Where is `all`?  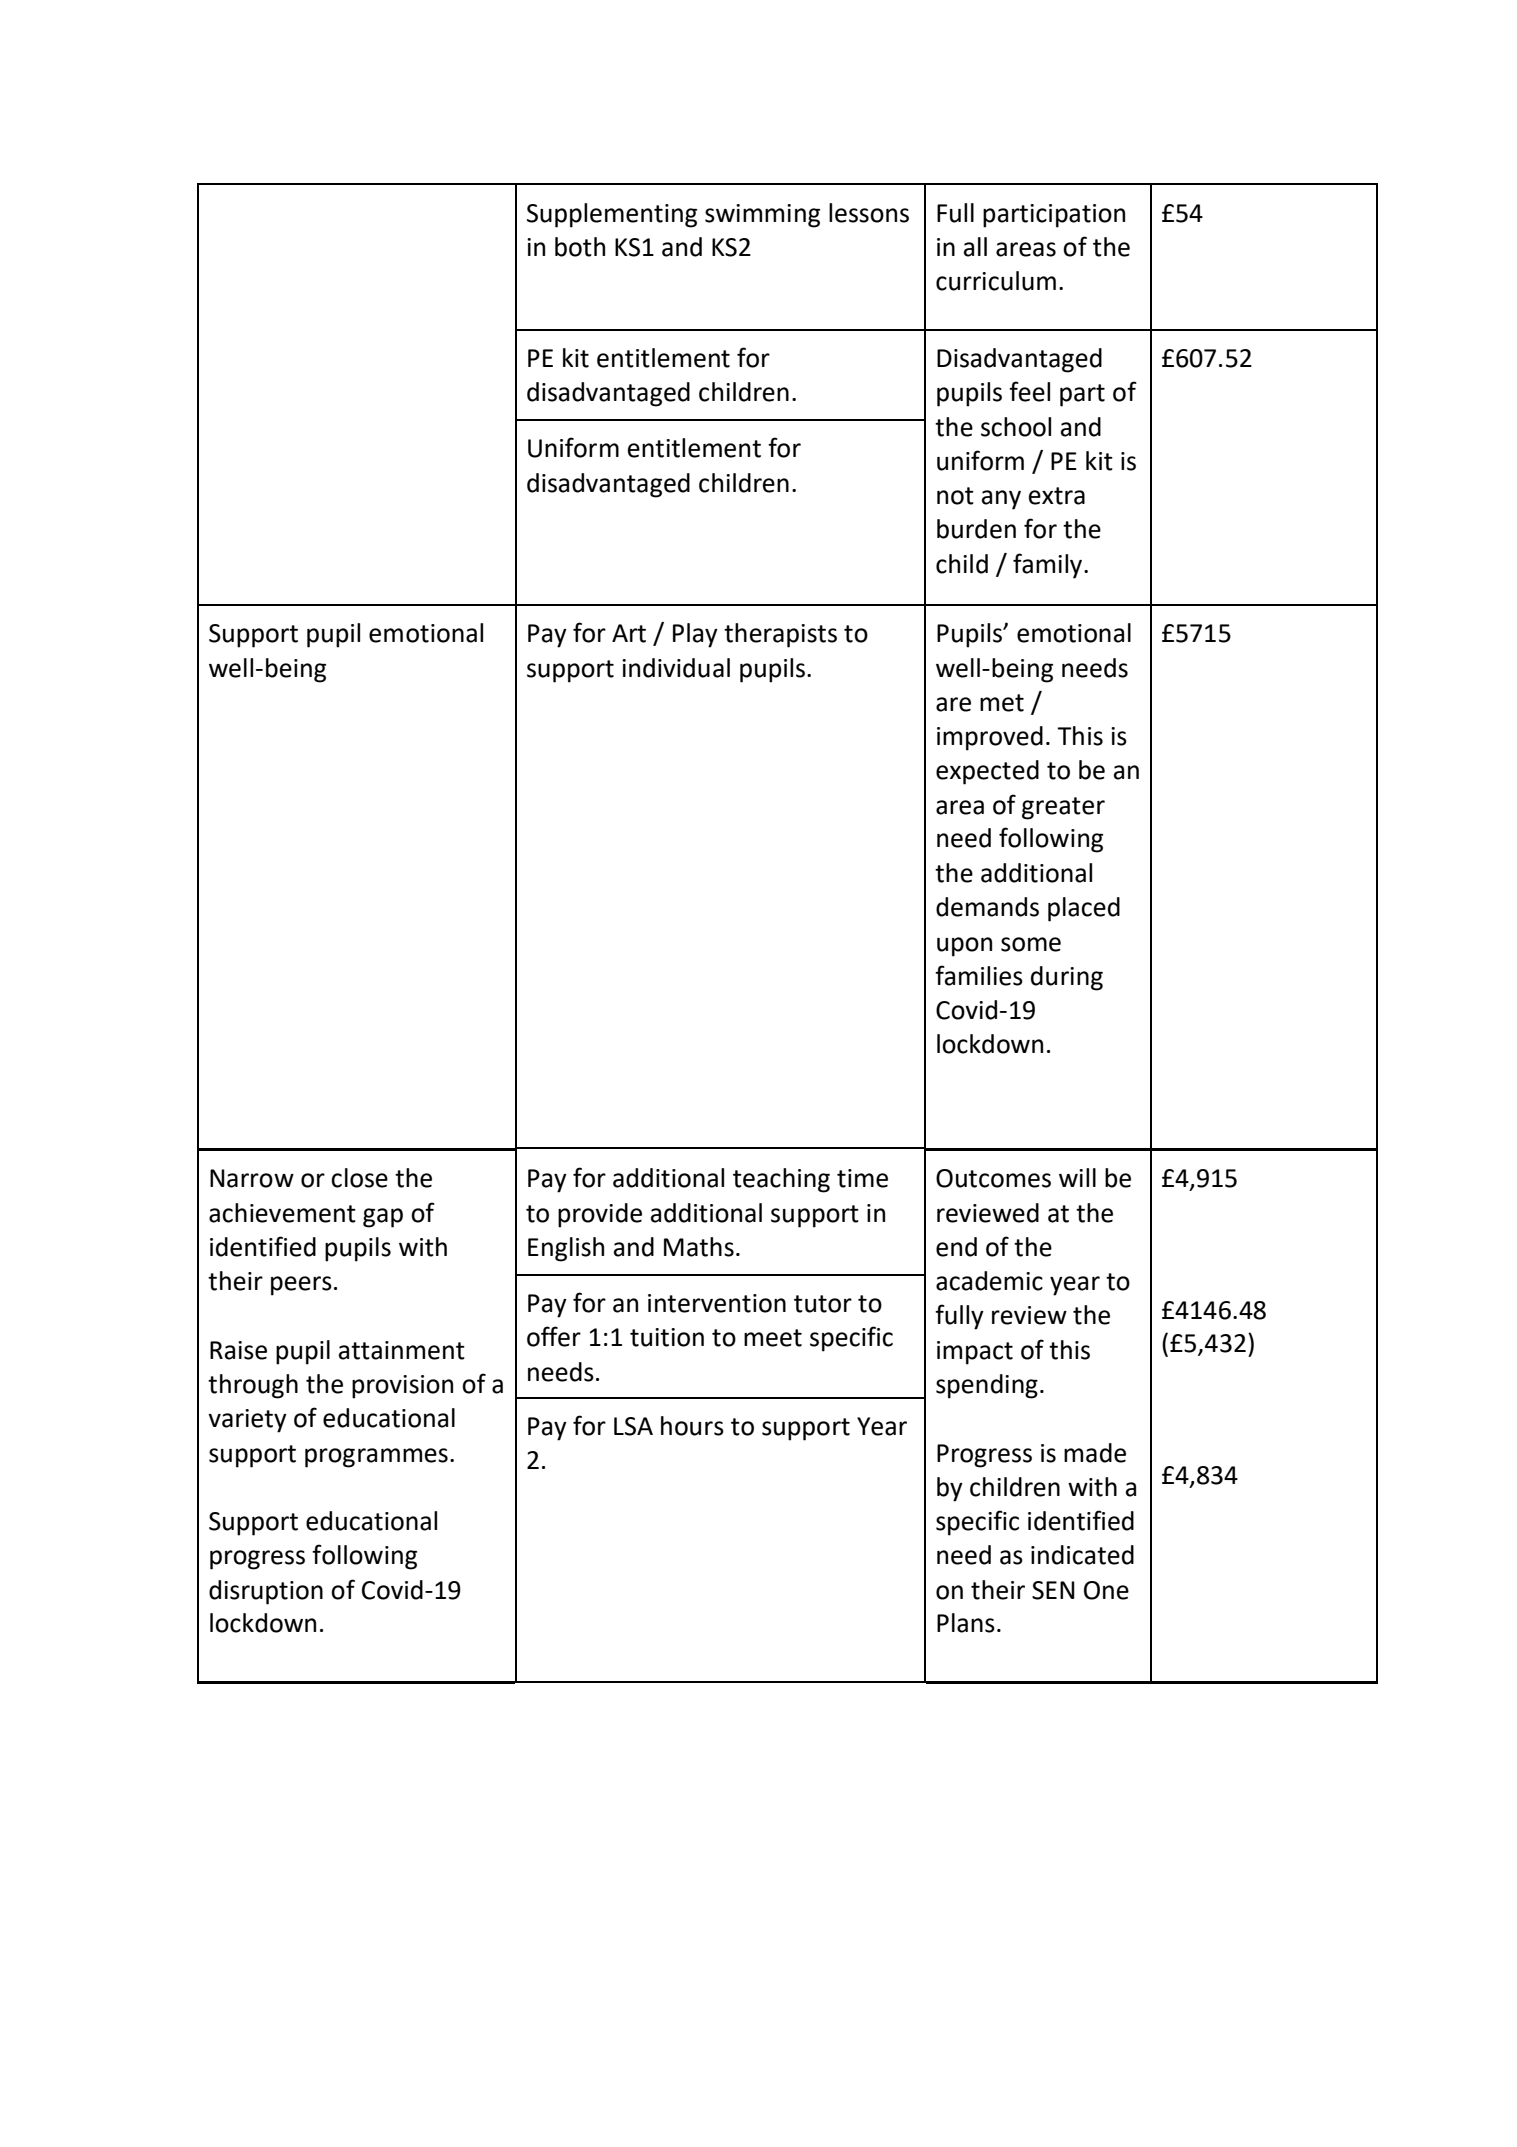 all is located at coordinates (975, 247).
